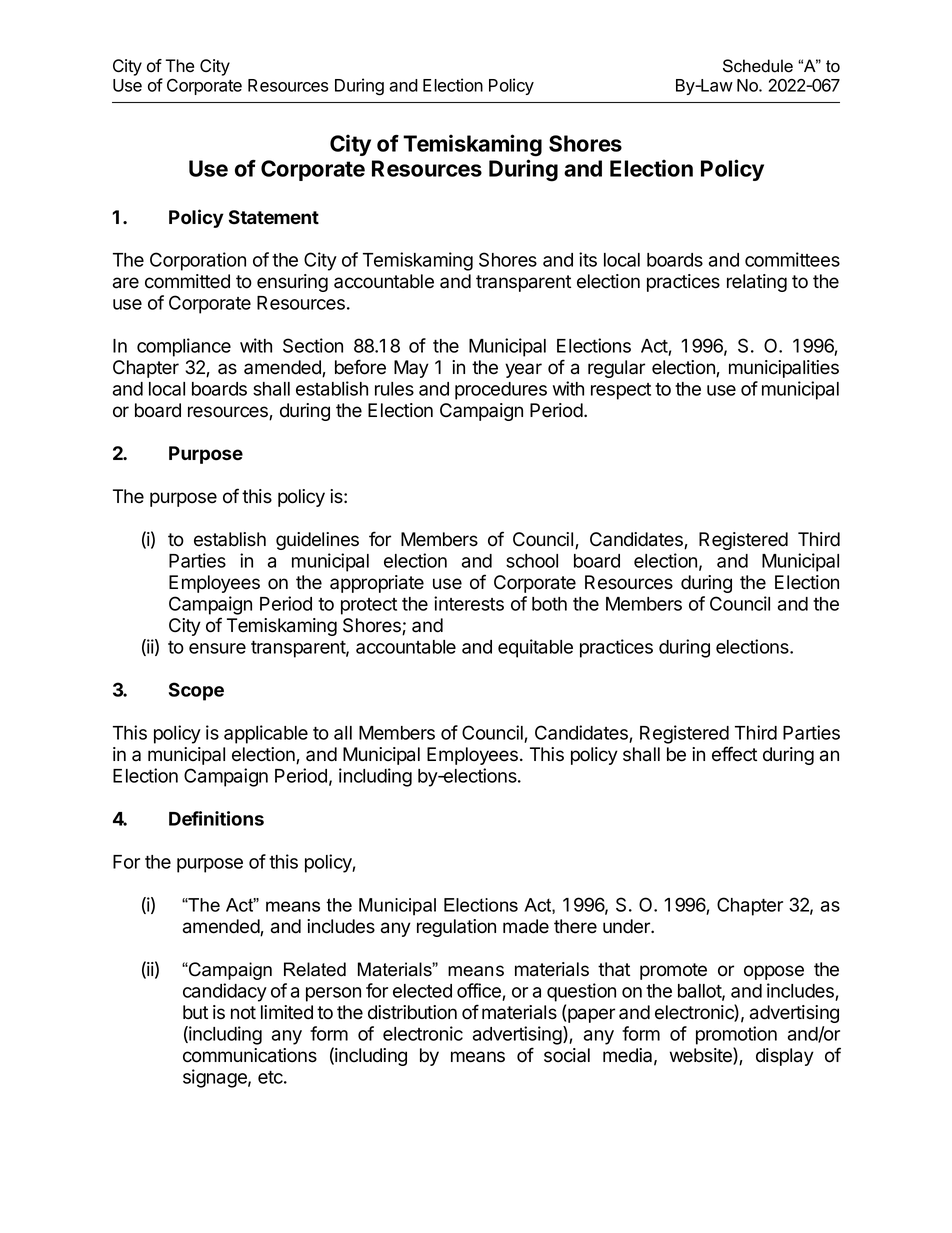 This image has width=952, height=1233. What do you see at coordinates (243, 1013) in the image?
I see `not` at bounding box center [243, 1013].
